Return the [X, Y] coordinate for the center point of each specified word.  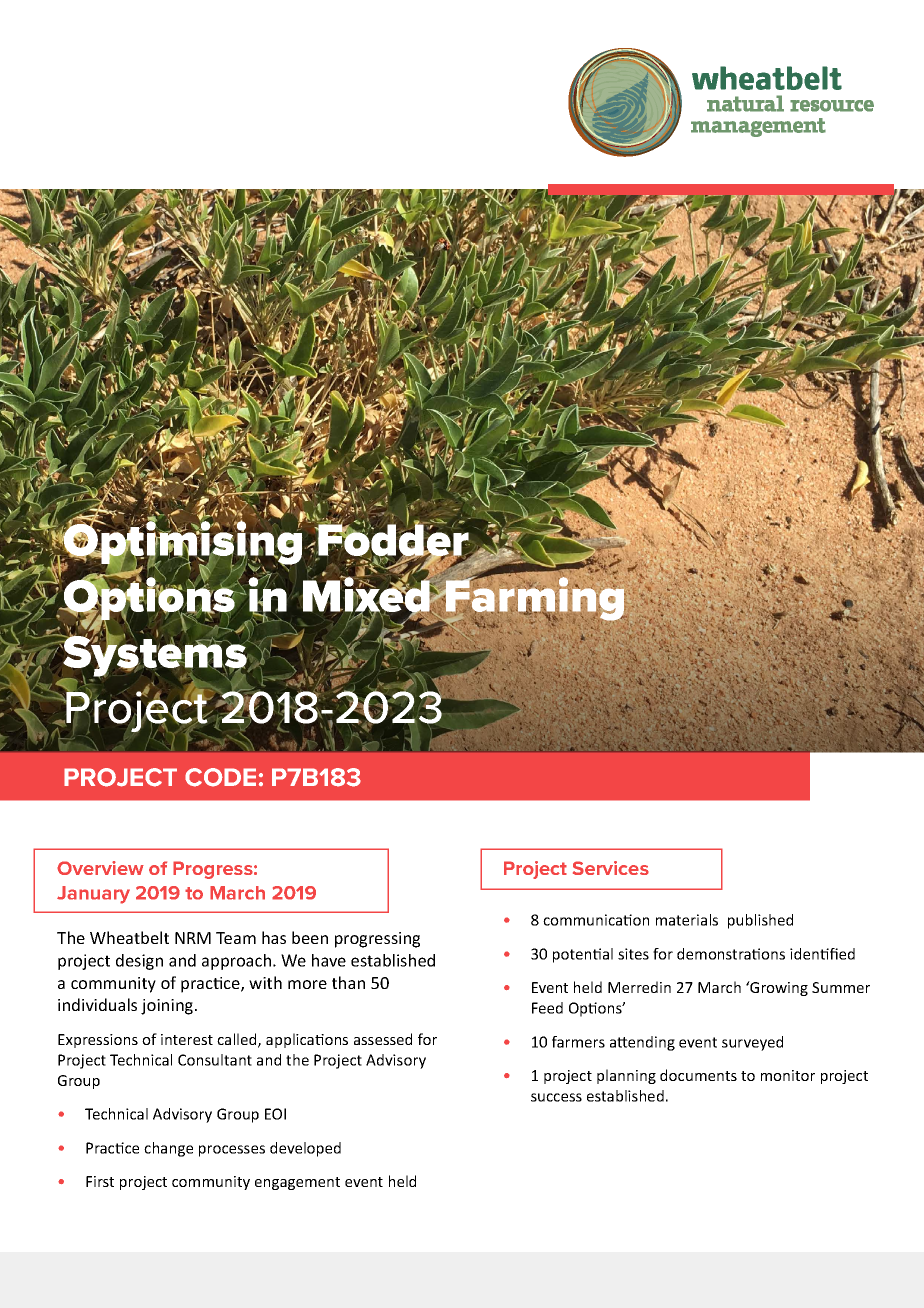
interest [187, 1039]
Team [236, 938]
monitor [788, 1075]
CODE [220, 777]
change [168, 1149]
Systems [155, 656]
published [760, 921]
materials [687, 920]
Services [611, 868]
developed [305, 1149]
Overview [100, 868]
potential [583, 955]
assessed [383, 1039]
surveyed [752, 1043]
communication [596, 920]
